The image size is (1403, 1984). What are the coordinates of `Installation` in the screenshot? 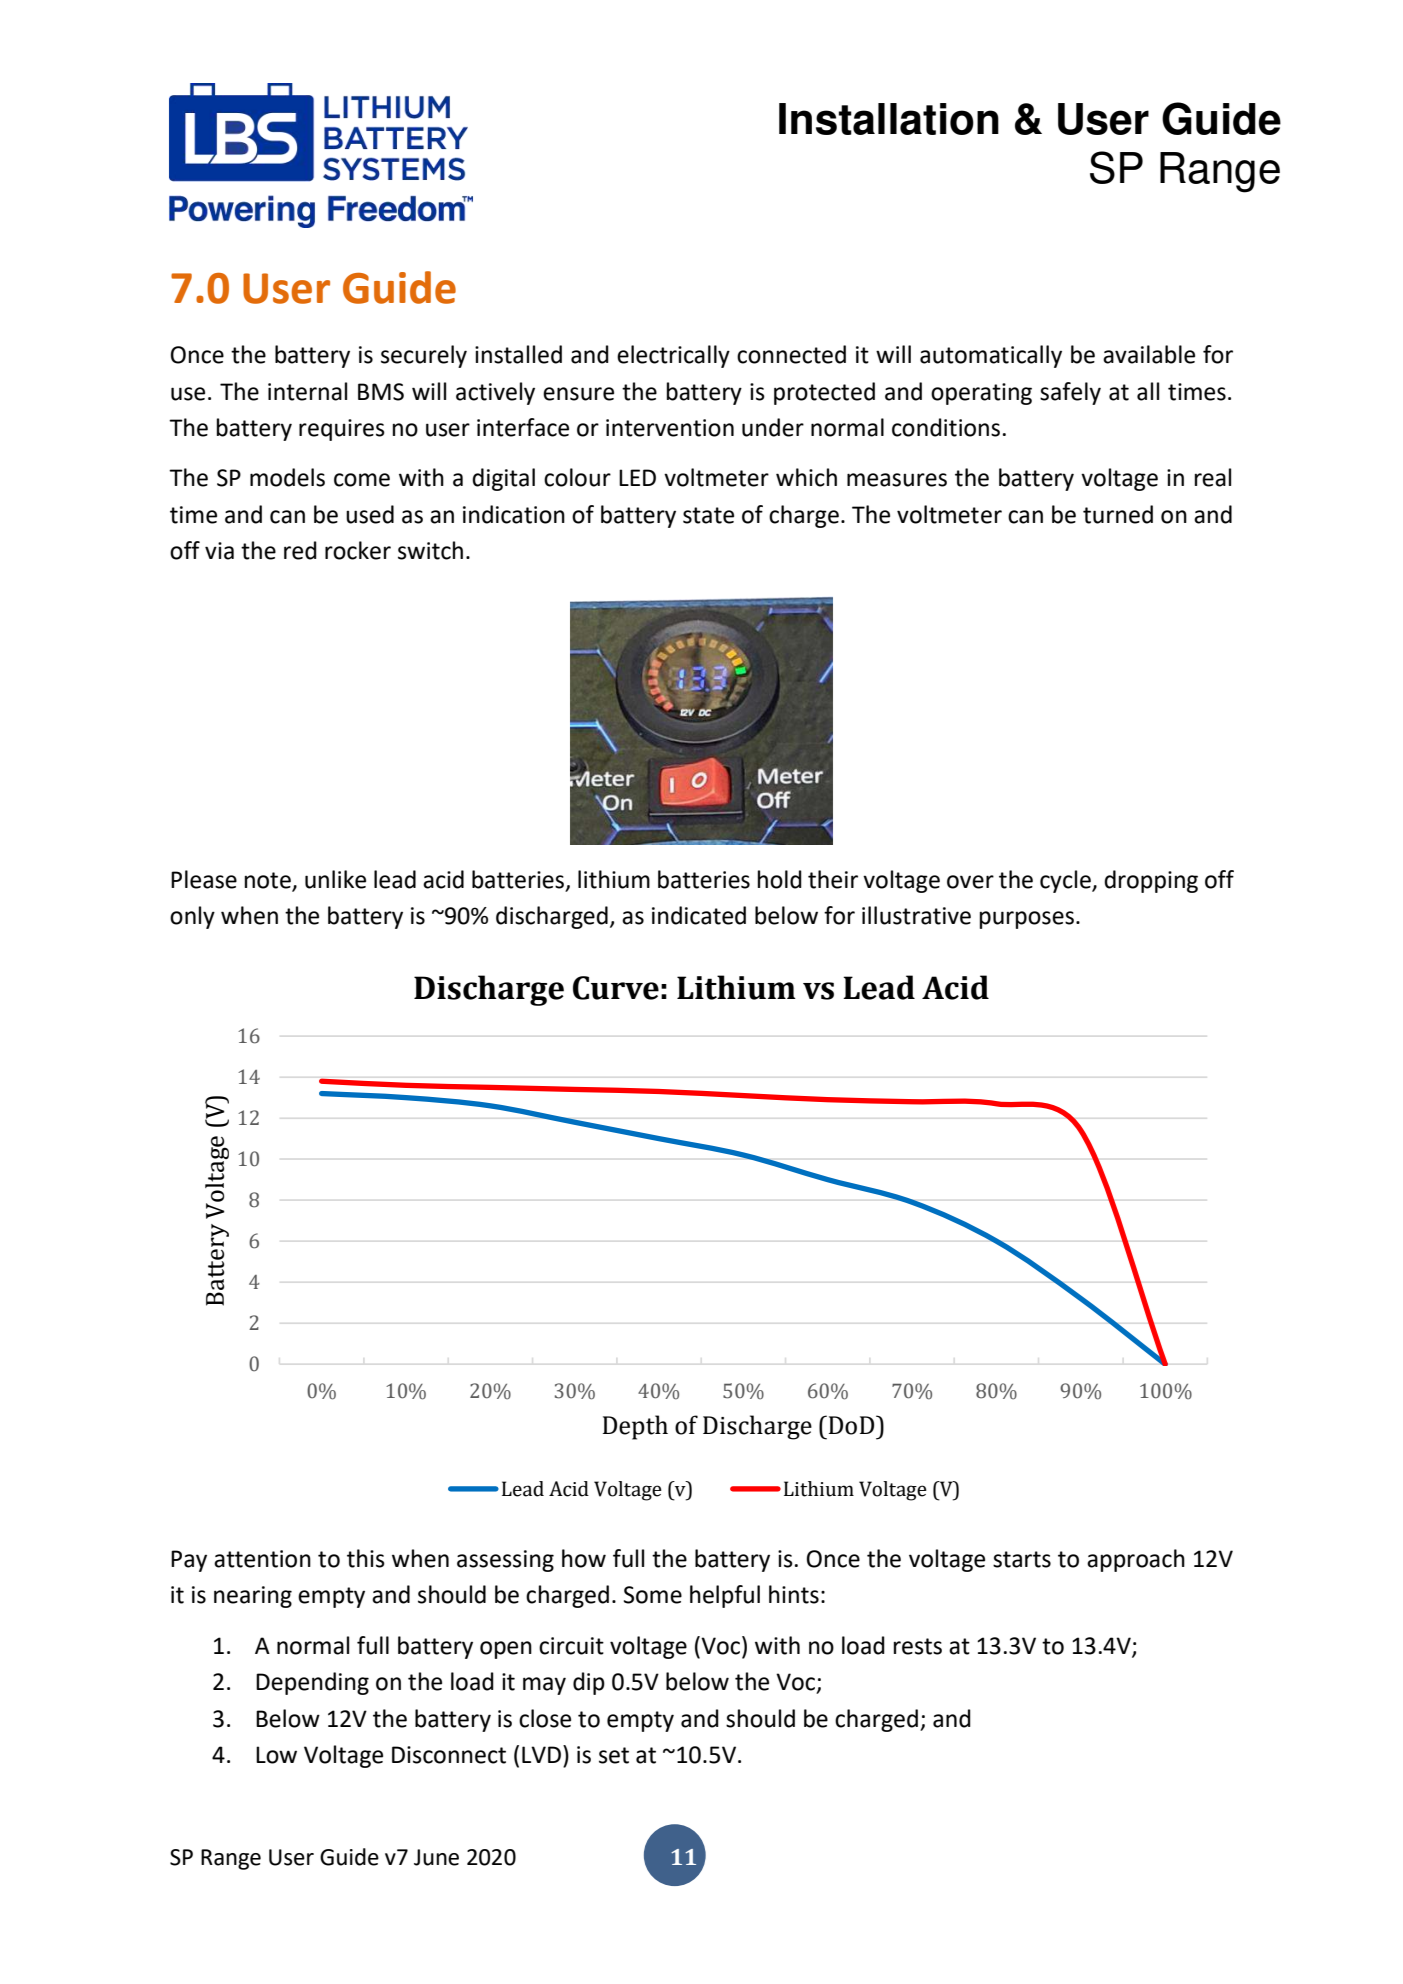 It's located at (889, 119).
